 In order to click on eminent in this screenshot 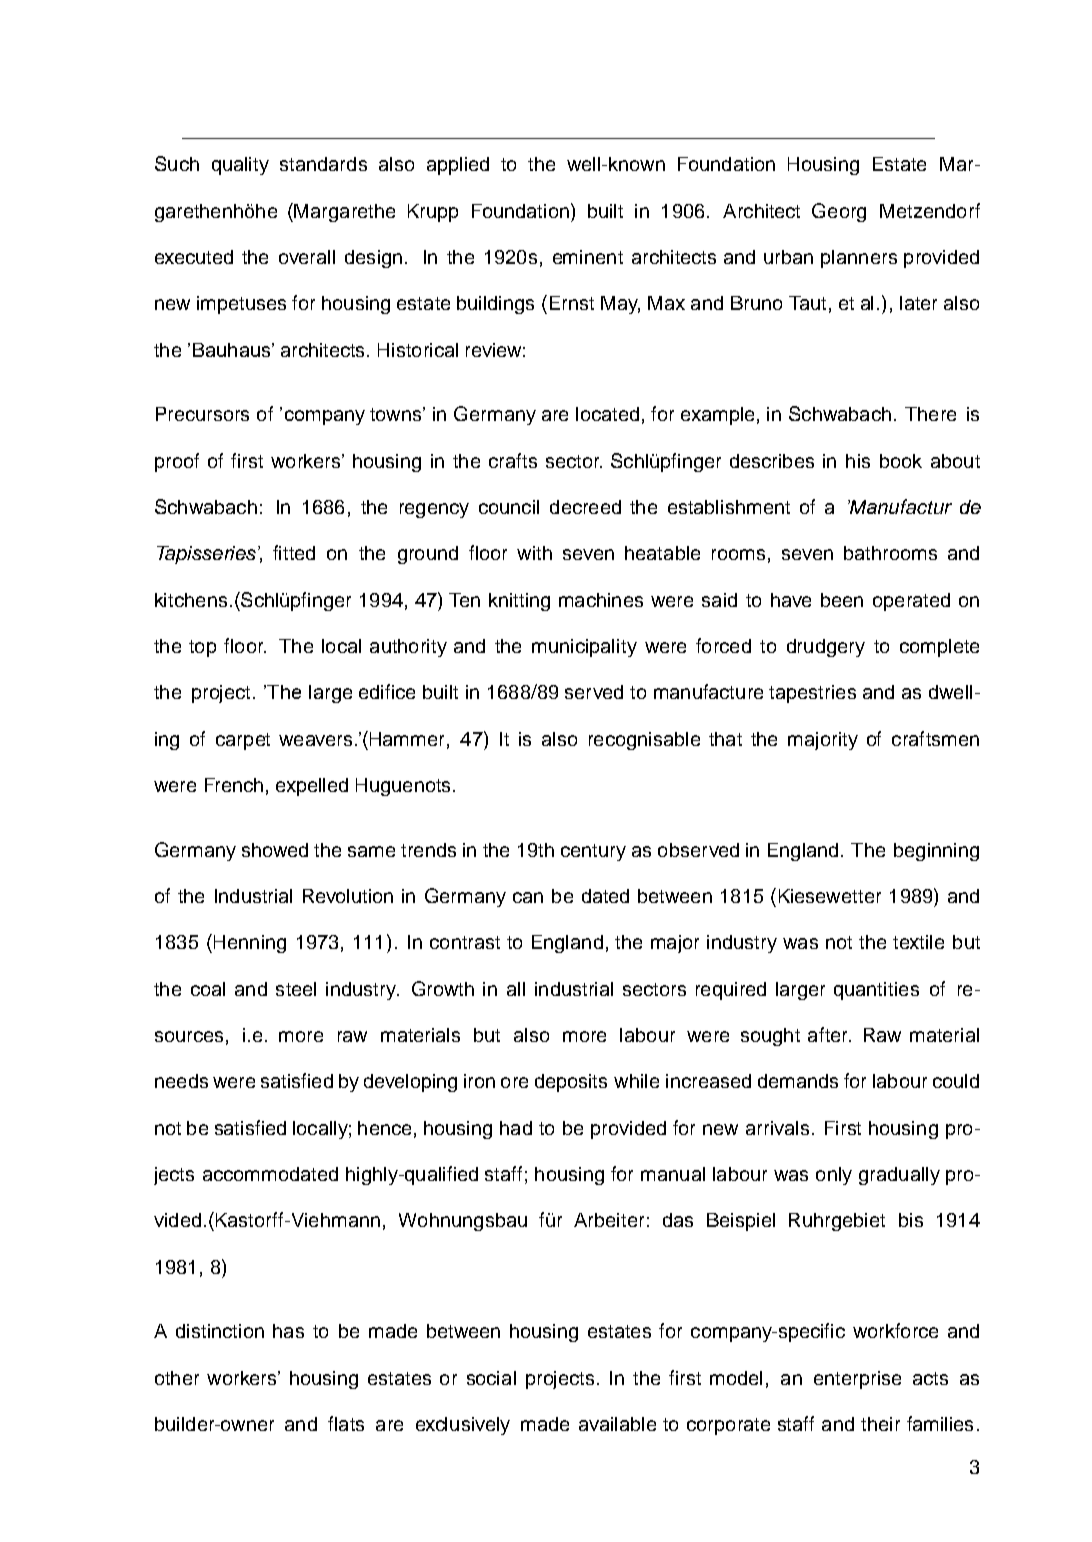, I will do `click(588, 257)`.
